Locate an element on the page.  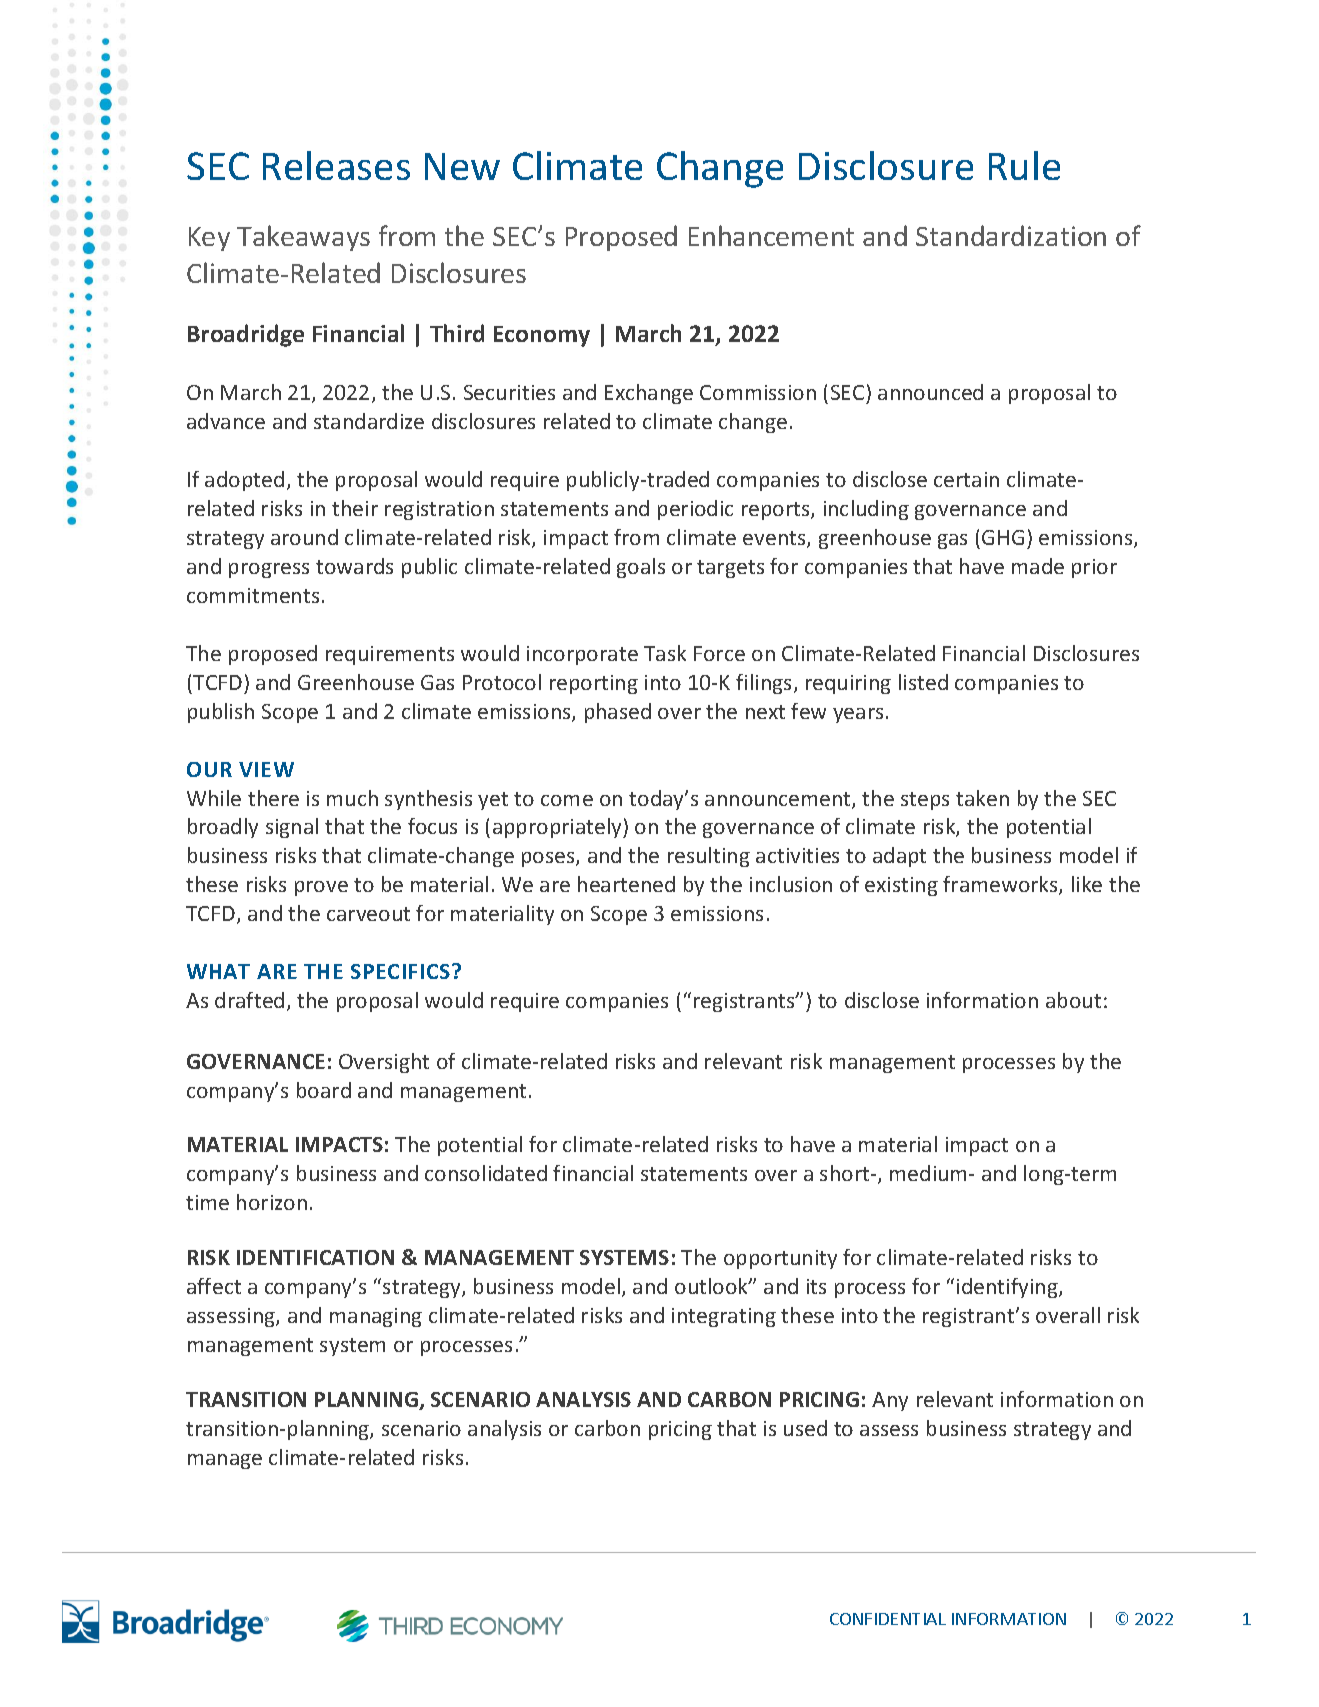
Takeaways is located at coordinates (303, 238).
